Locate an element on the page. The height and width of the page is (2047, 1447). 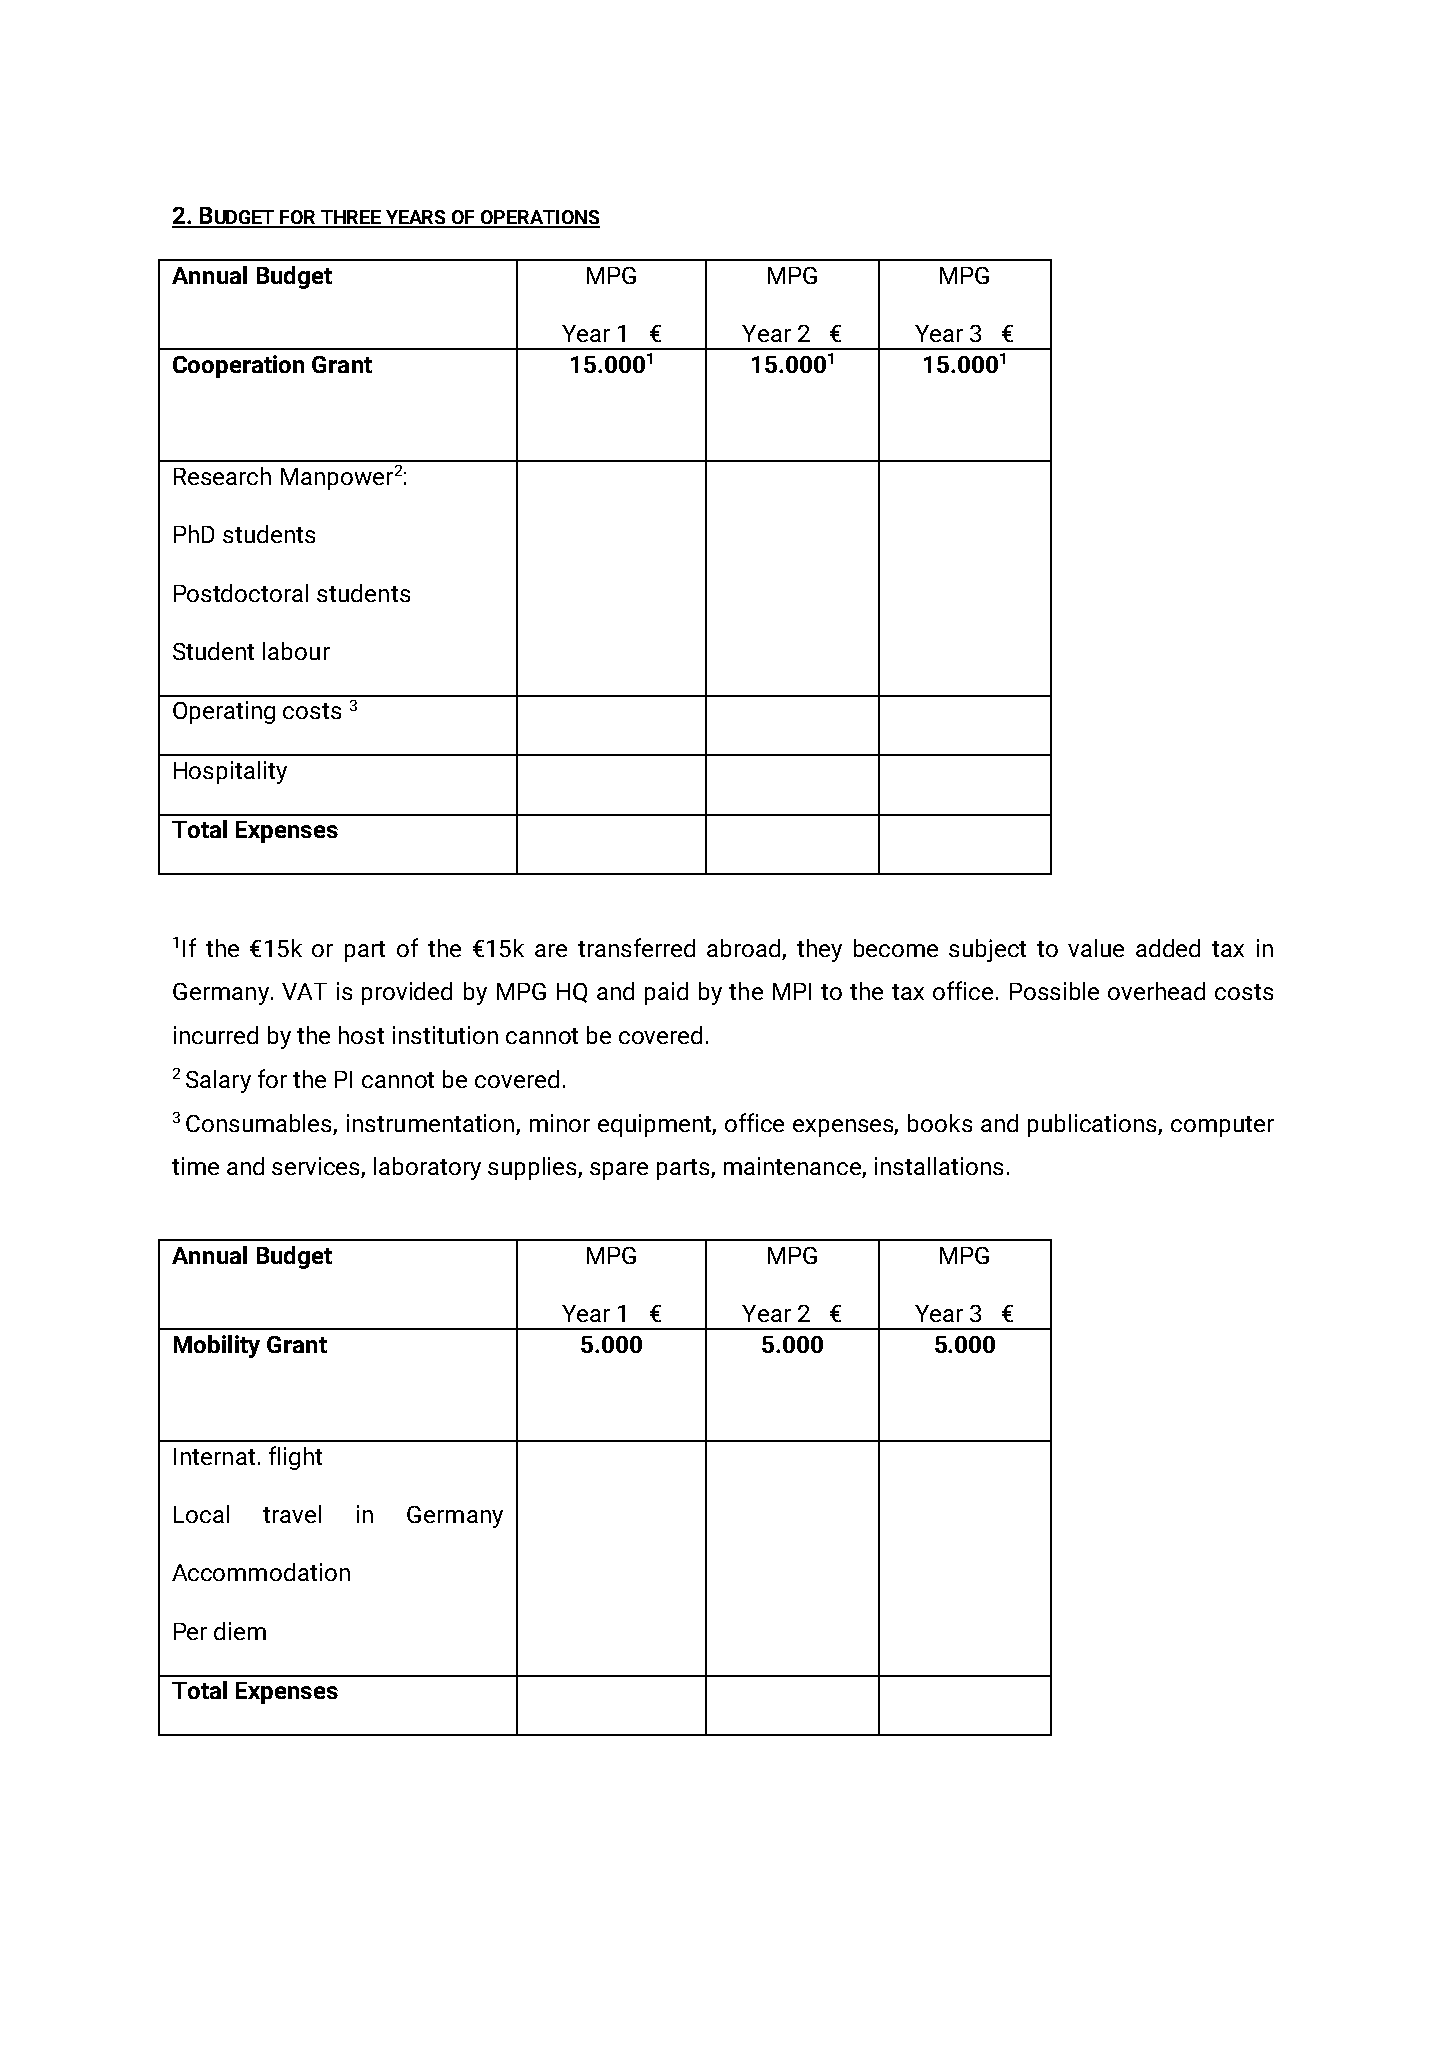
transferred is located at coordinates (636, 947).
